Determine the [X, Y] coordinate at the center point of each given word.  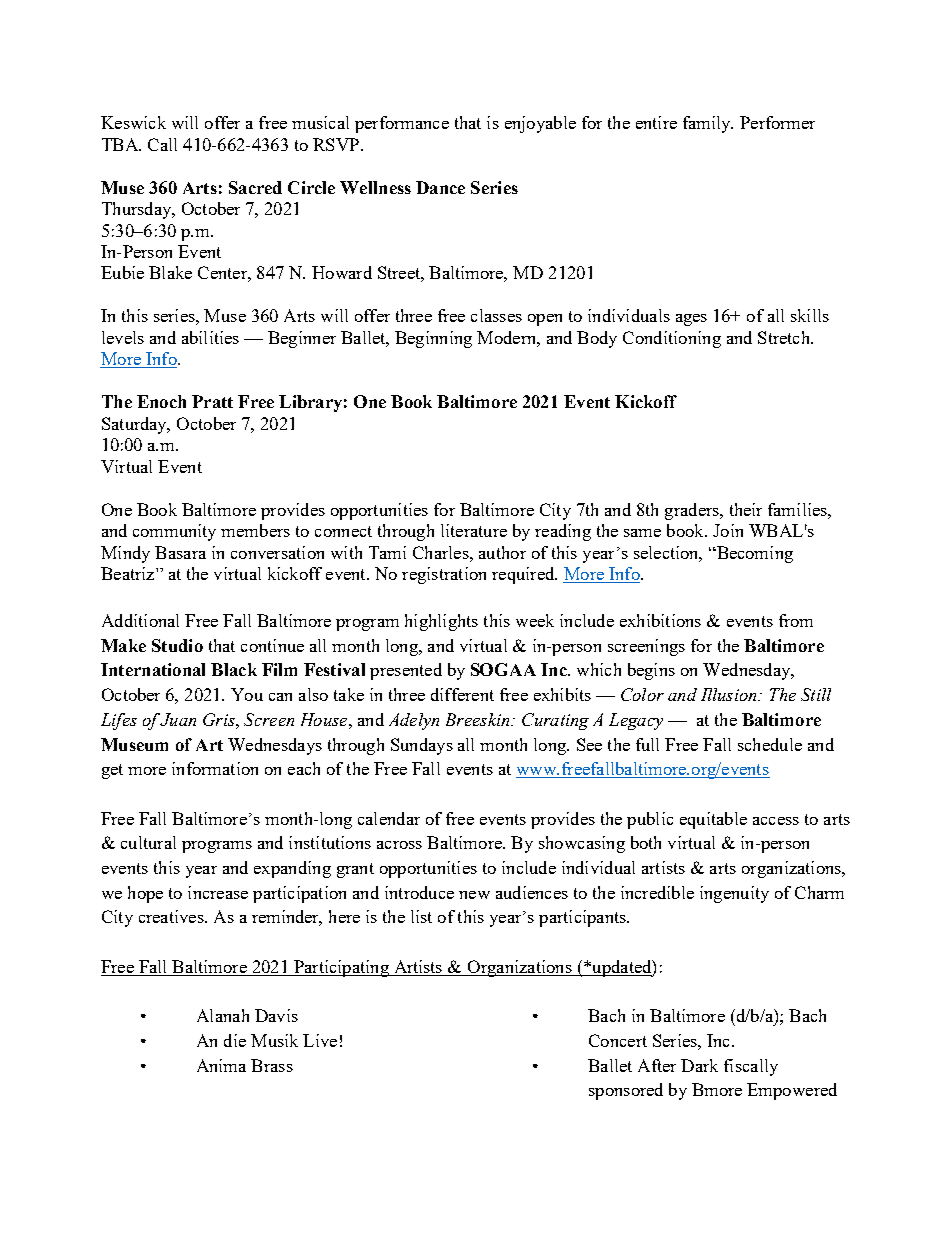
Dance [440, 187]
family [708, 124]
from [796, 620]
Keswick [133, 122]
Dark [699, 1065]
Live [320, 1040]
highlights [441, 622]
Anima [221, 1065]
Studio [177, 645]
